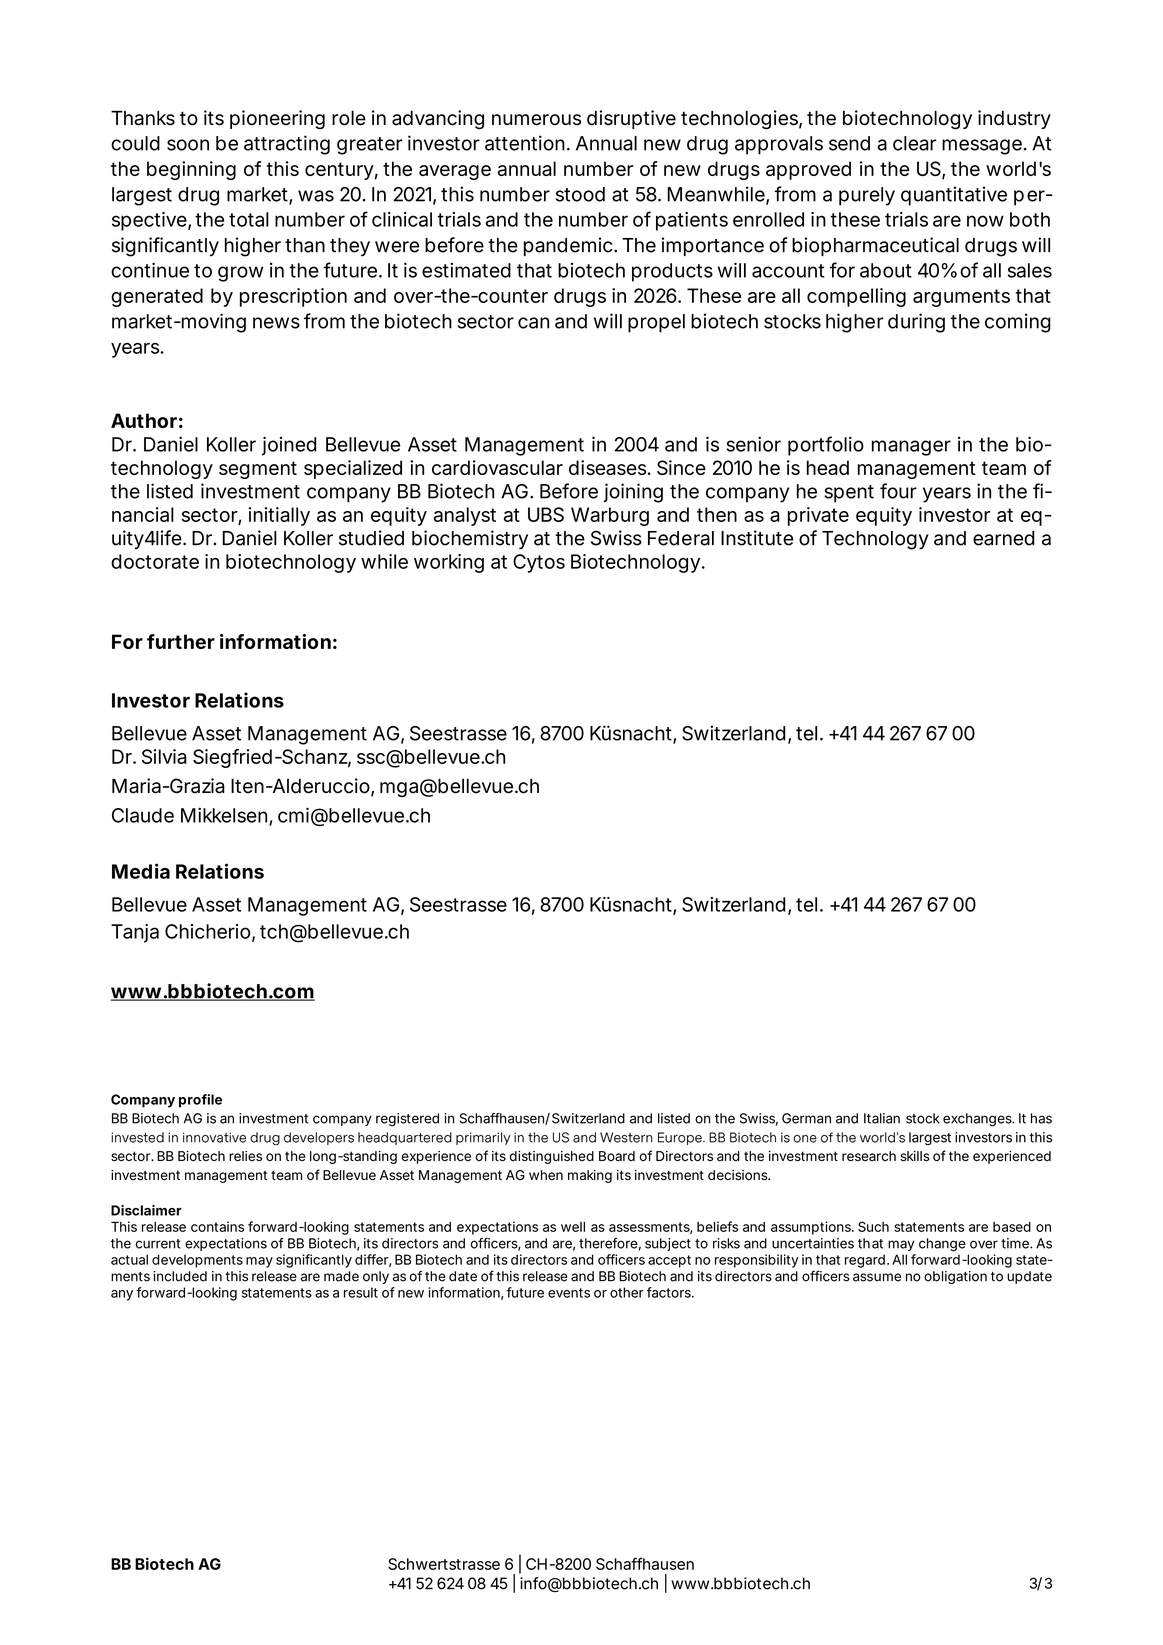 This screenshot has width=1163, height=1645. Describe the element at coordinates (681, 538) in the screenshot. I see `Federal` at that location.
